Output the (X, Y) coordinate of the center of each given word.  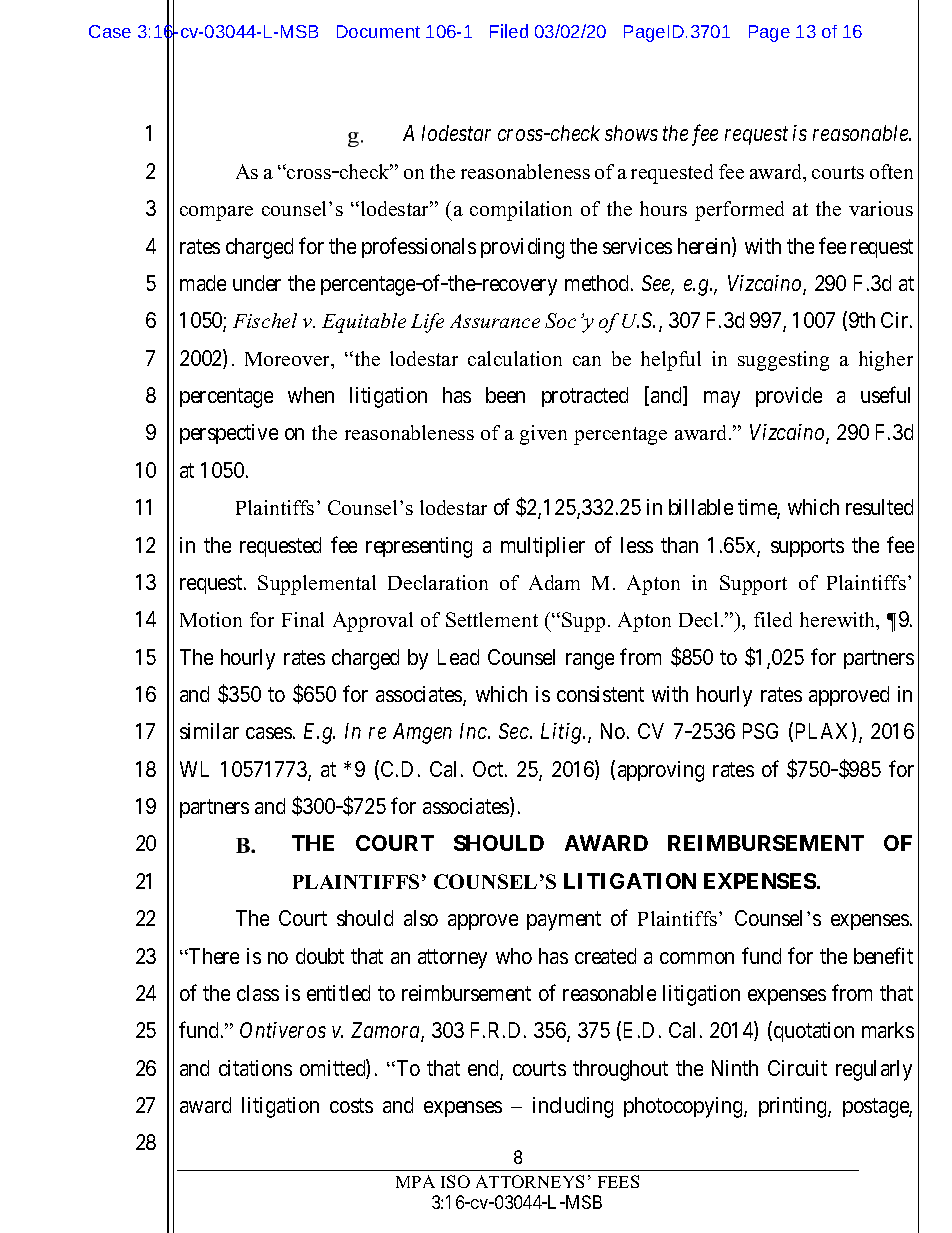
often (891, 171)
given (543, 435)
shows (631, 133)
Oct (489, 769)
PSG (760, 731)
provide (789, 397)
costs (351, 1105)
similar (209, 731)
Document (378, 31)
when (311, 395)
